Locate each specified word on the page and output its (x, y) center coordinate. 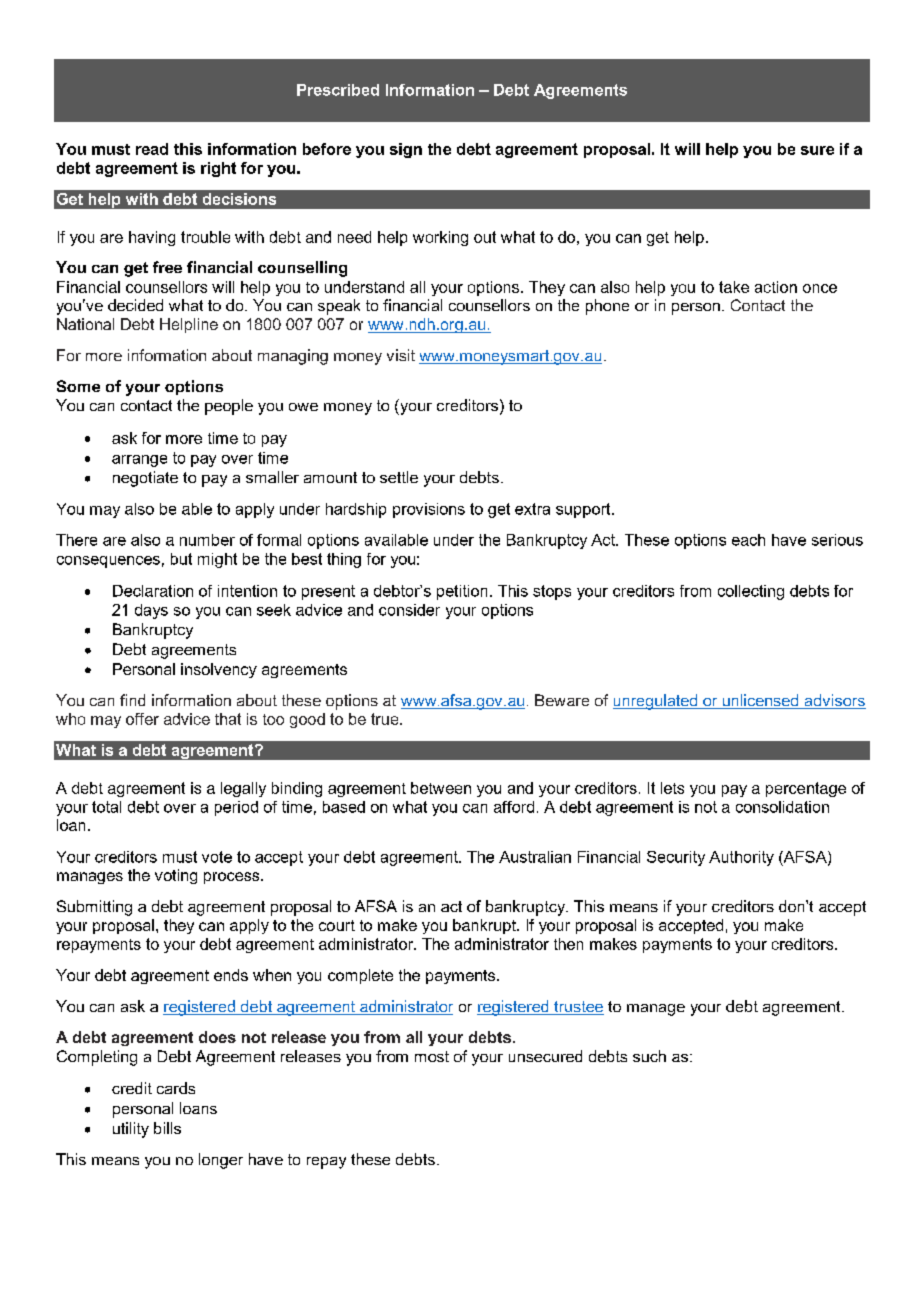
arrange (139, 461)
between (441, 788)
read (152, 149)
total (106, 807)
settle (399, 477)
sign (406, 150)
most (432, 1056)
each (748, 540)
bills (167, 1128)
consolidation (782, 807)
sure (817, 150)
